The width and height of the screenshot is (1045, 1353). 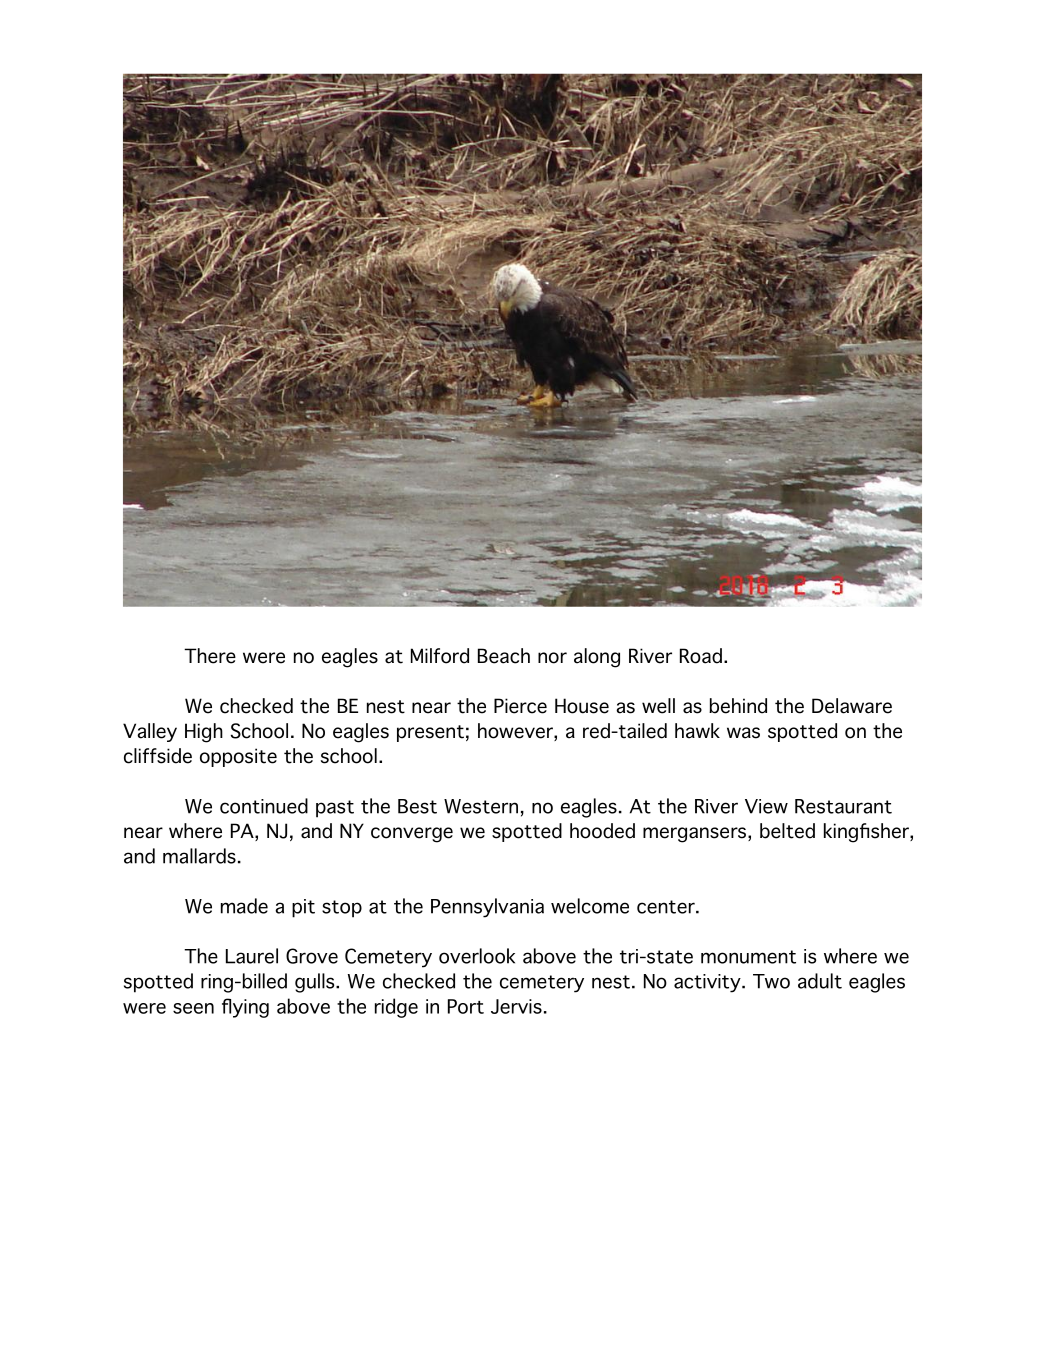 I want to click on Road, so click(x=701, y=656).
